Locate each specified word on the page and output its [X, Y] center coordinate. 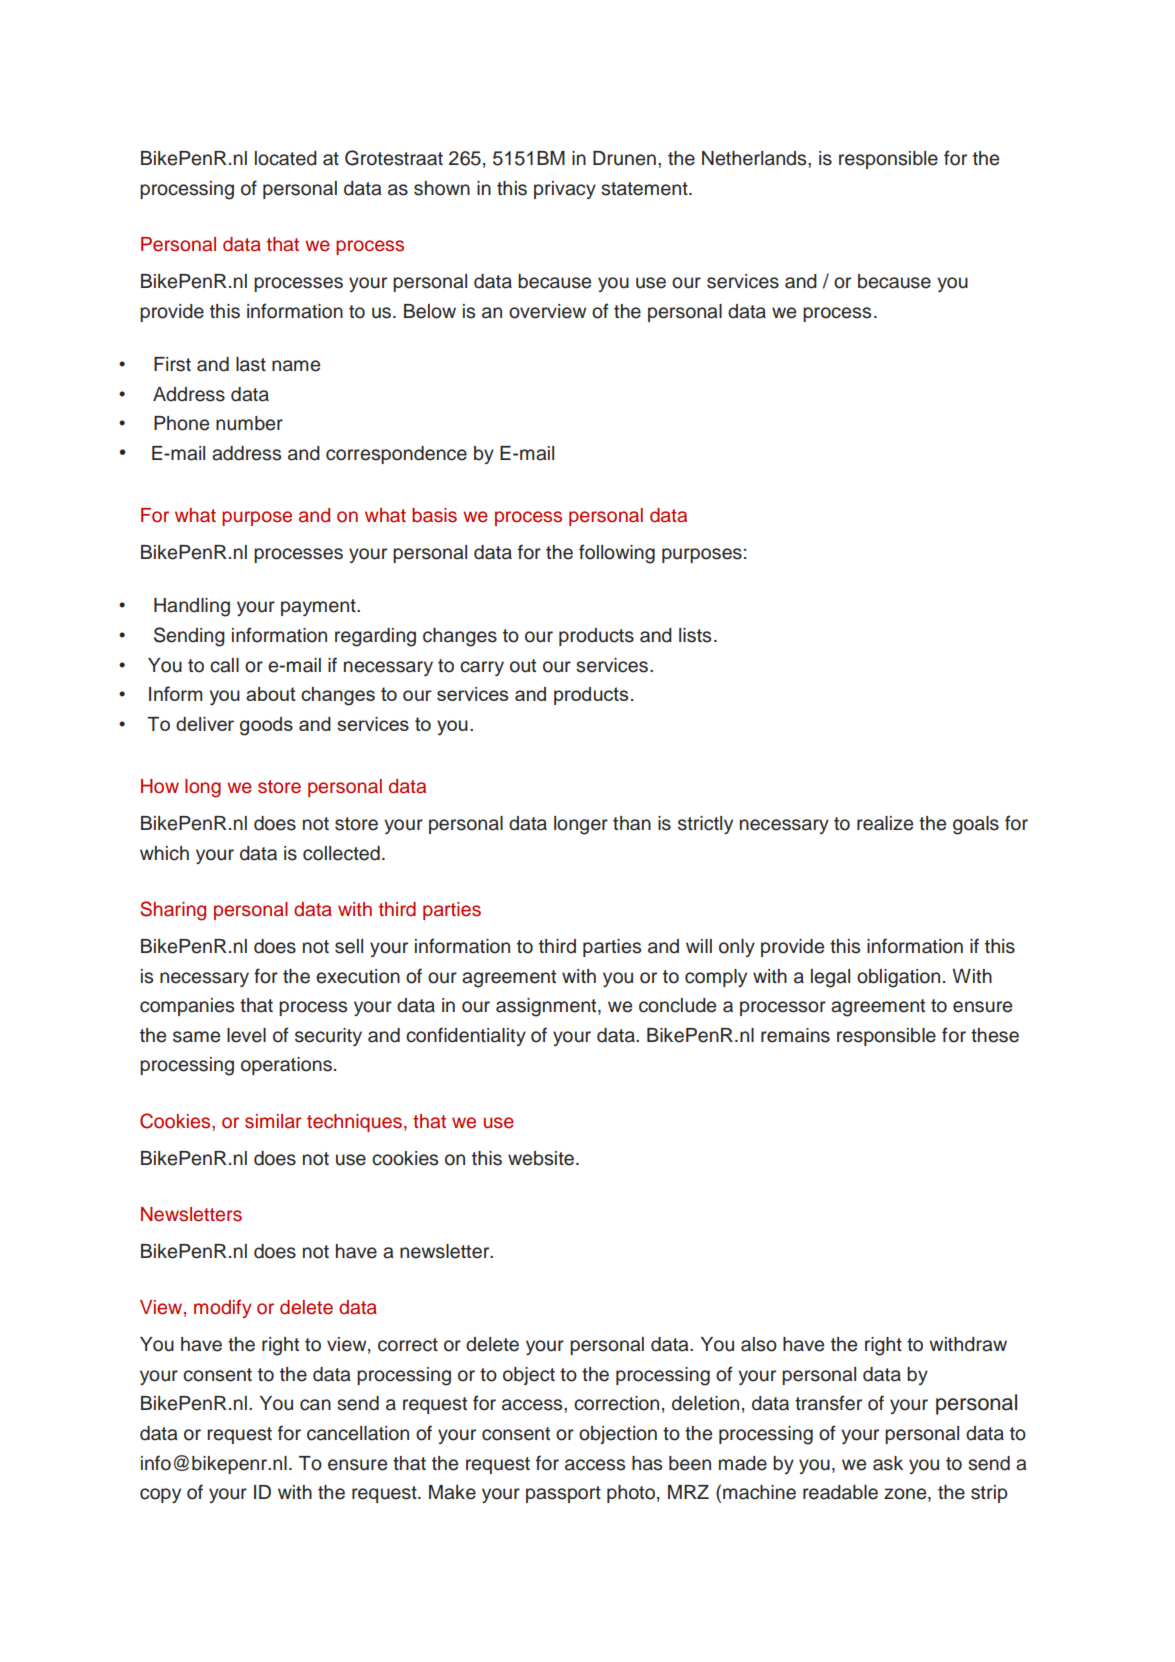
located [286, 158]
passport [563, 1494]
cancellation [358, 1433]
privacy [565, 190]
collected [341, 853]
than [632, 823]
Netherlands [755, 158]
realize [885, 823]
